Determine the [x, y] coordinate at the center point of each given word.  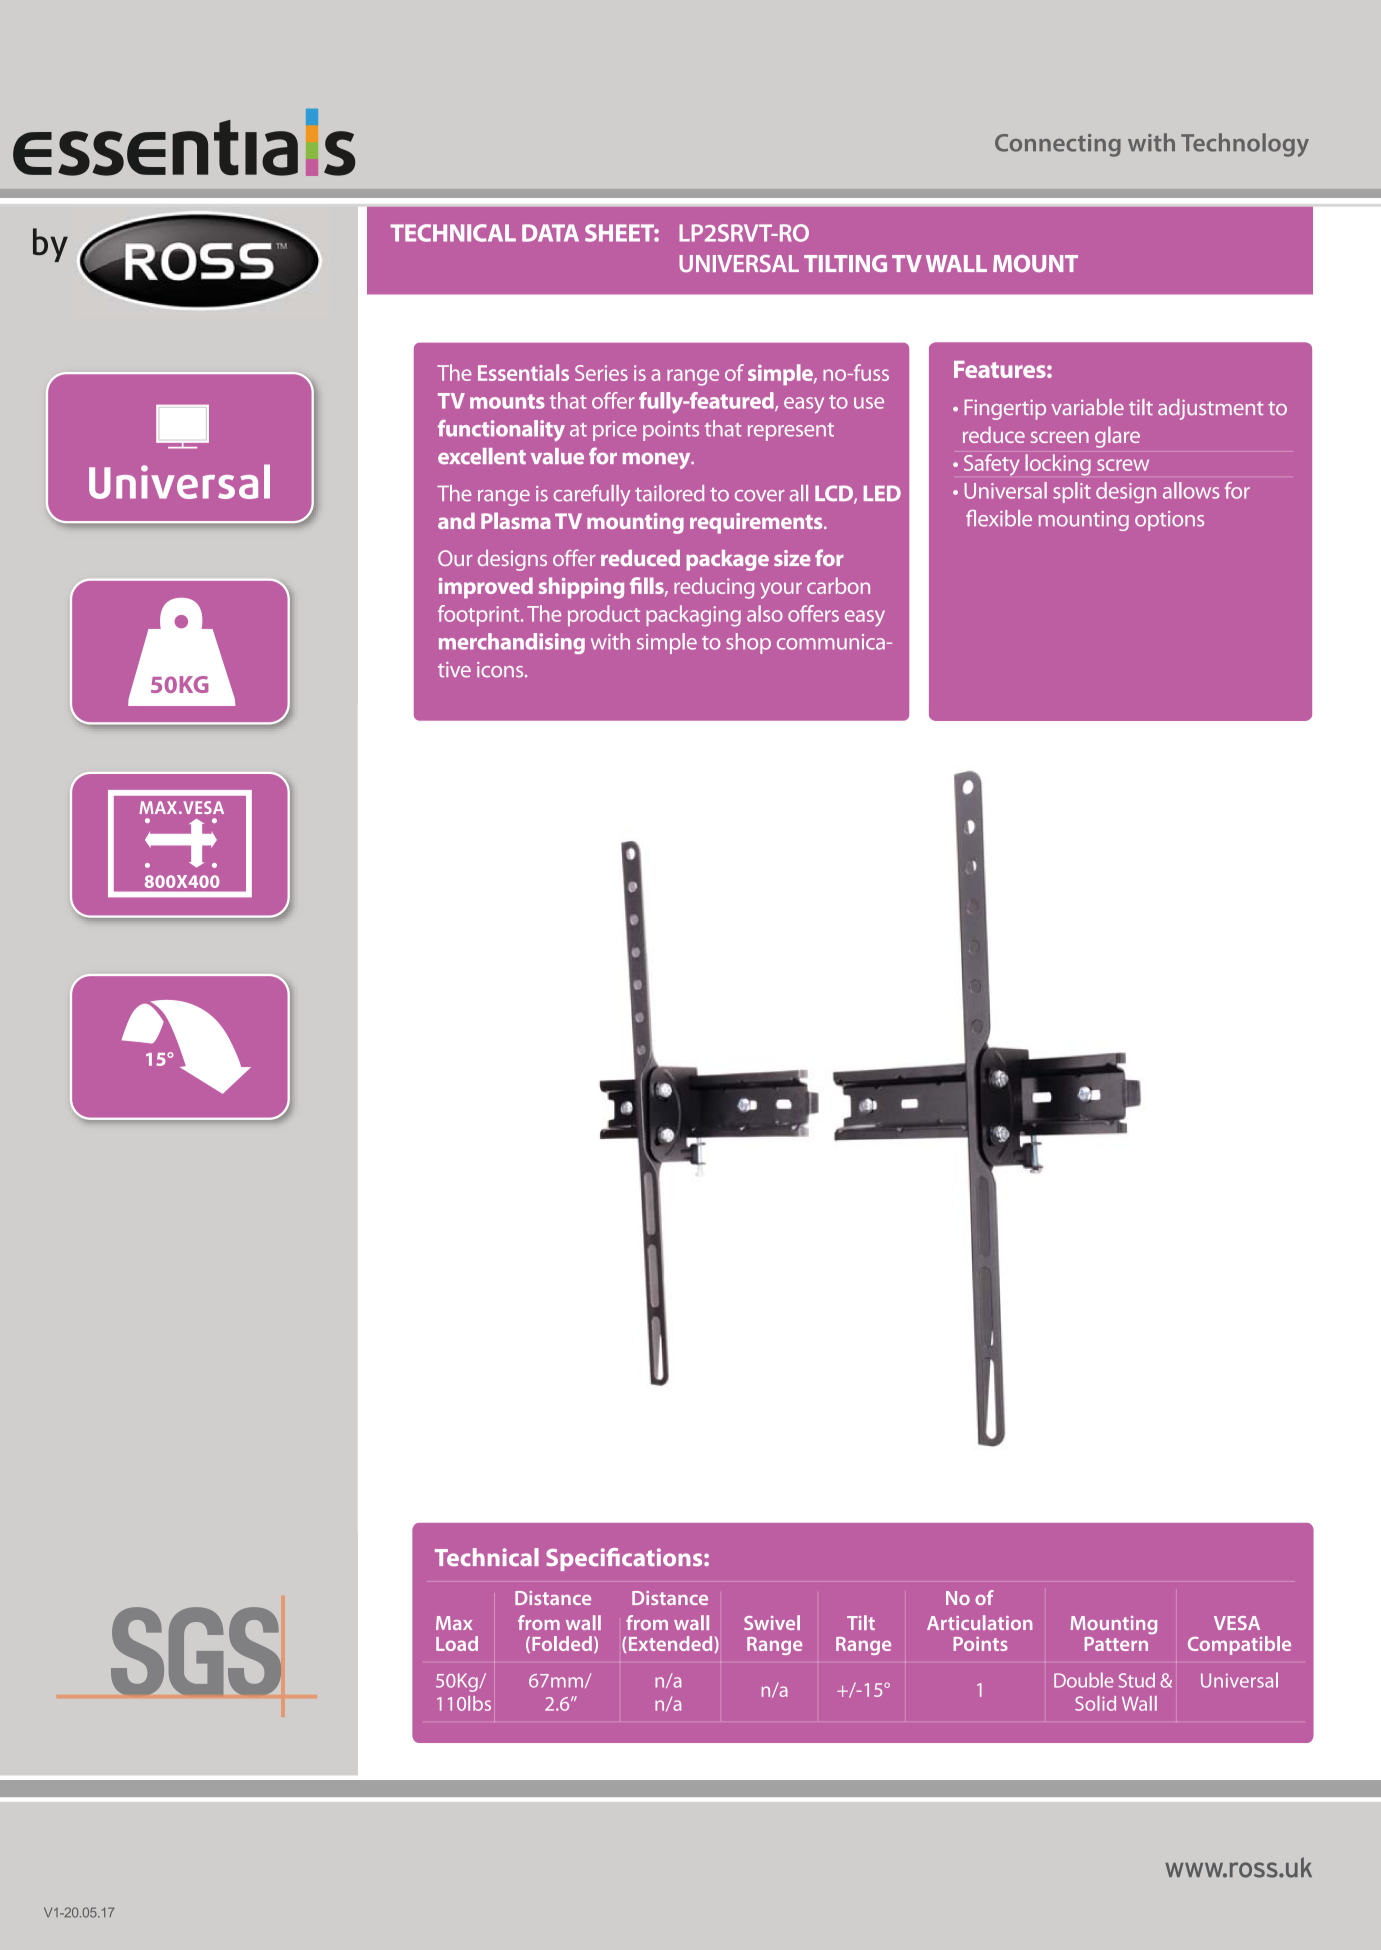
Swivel [772, 1622]
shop [748, 643]
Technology [1245, 145]
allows [1191, 490]
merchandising [512, 643]
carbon [838, 585]
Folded [562, 1643]
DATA [550, 233]
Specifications [625, 1559]
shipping [581, 588]
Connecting [1058, 145]
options [1169, 521]
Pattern [1116, 1644]
